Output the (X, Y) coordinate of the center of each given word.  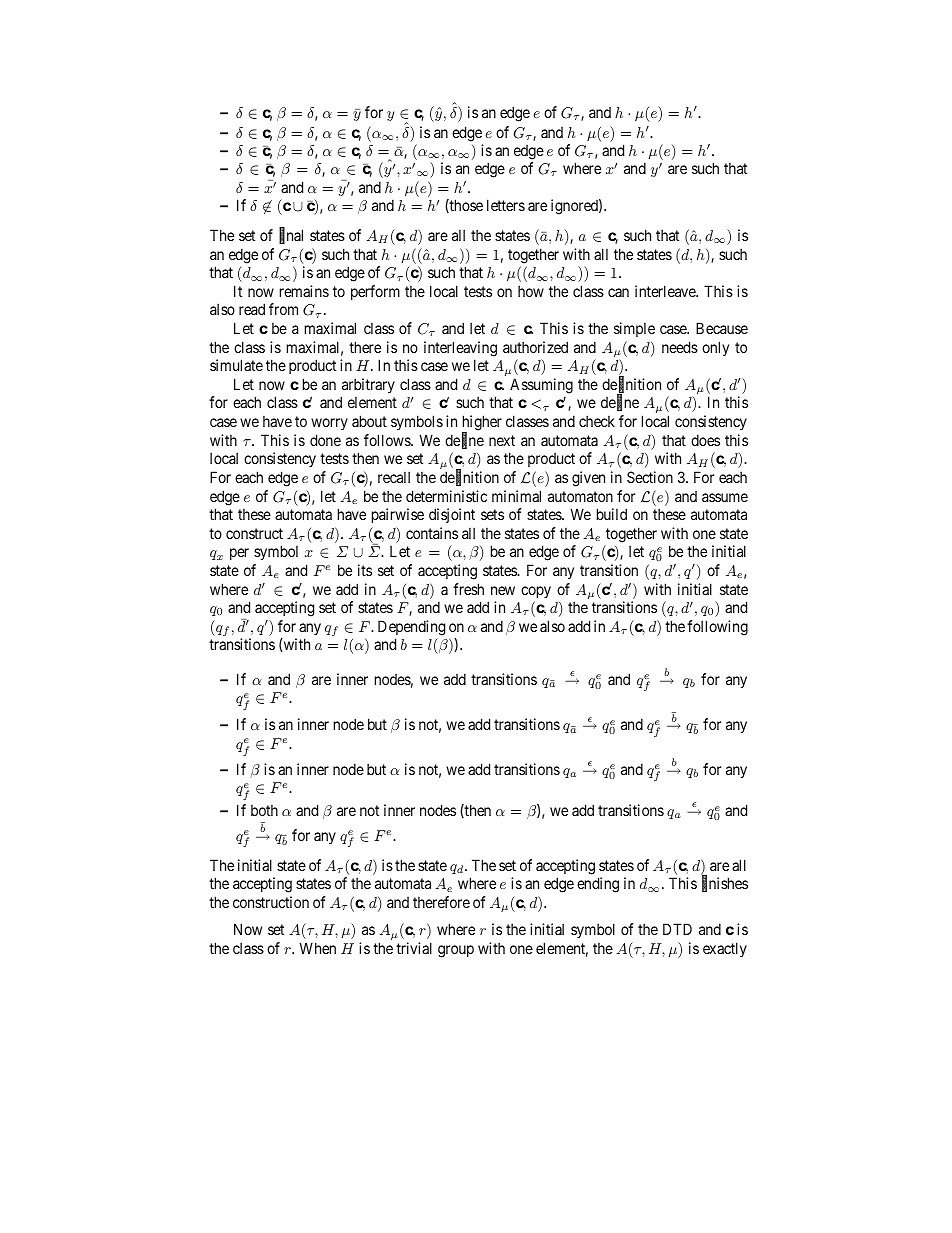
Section (650, 477)
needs (680, 347)
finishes (725, 884)
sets (492, 514)
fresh (468, 589)
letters (506, 205)
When (317, 948)
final (291, 236)
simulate (236, 365)
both (264, 810)
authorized (535, 347)
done (325, 440)
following (717, 628)
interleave (666, 291)
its (365, 570)
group (456, 951)
